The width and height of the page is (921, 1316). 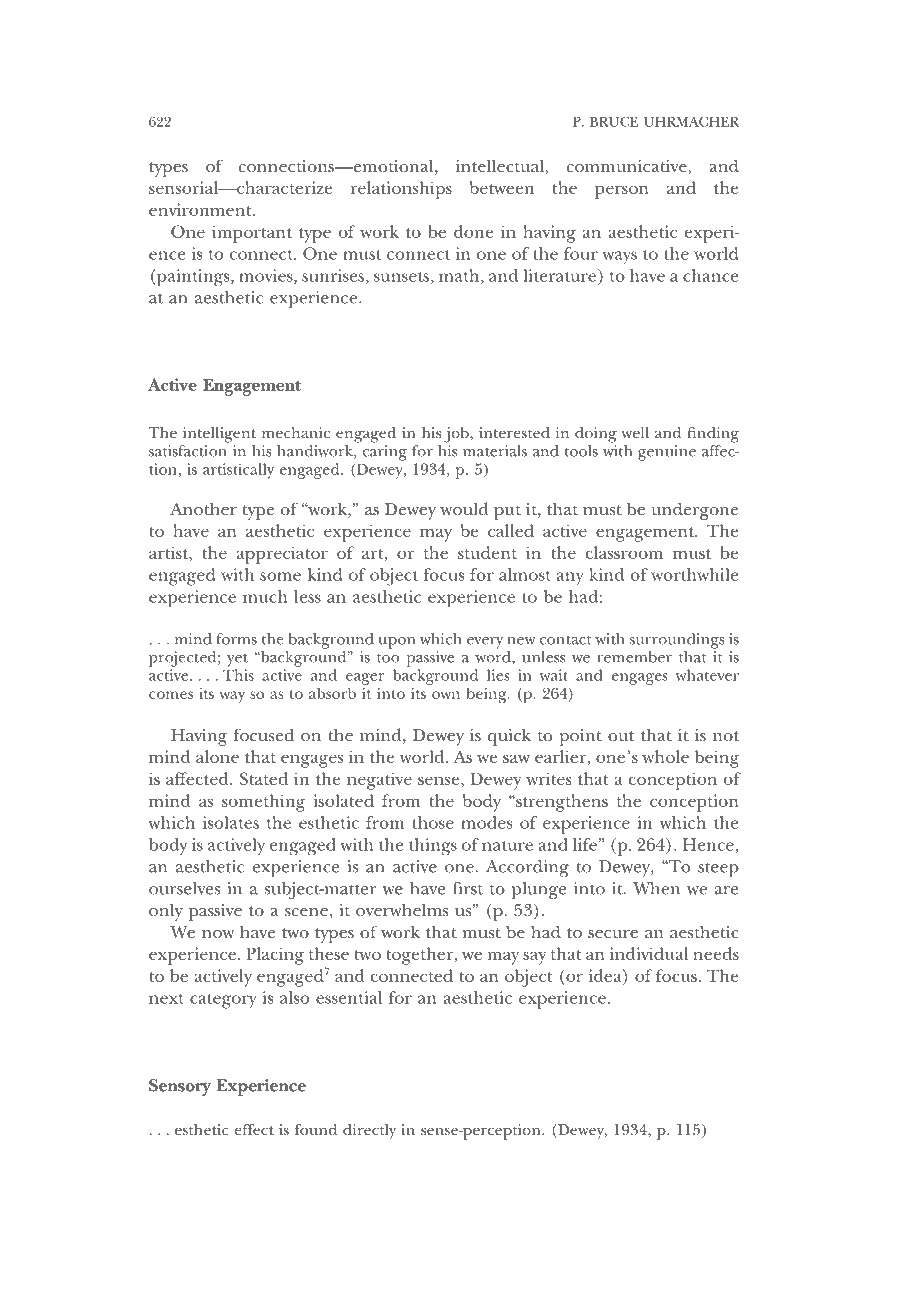 What do you see at coordinates (501, 167) in the page?
I see `intellectual` at bounding box center [501, 167].
